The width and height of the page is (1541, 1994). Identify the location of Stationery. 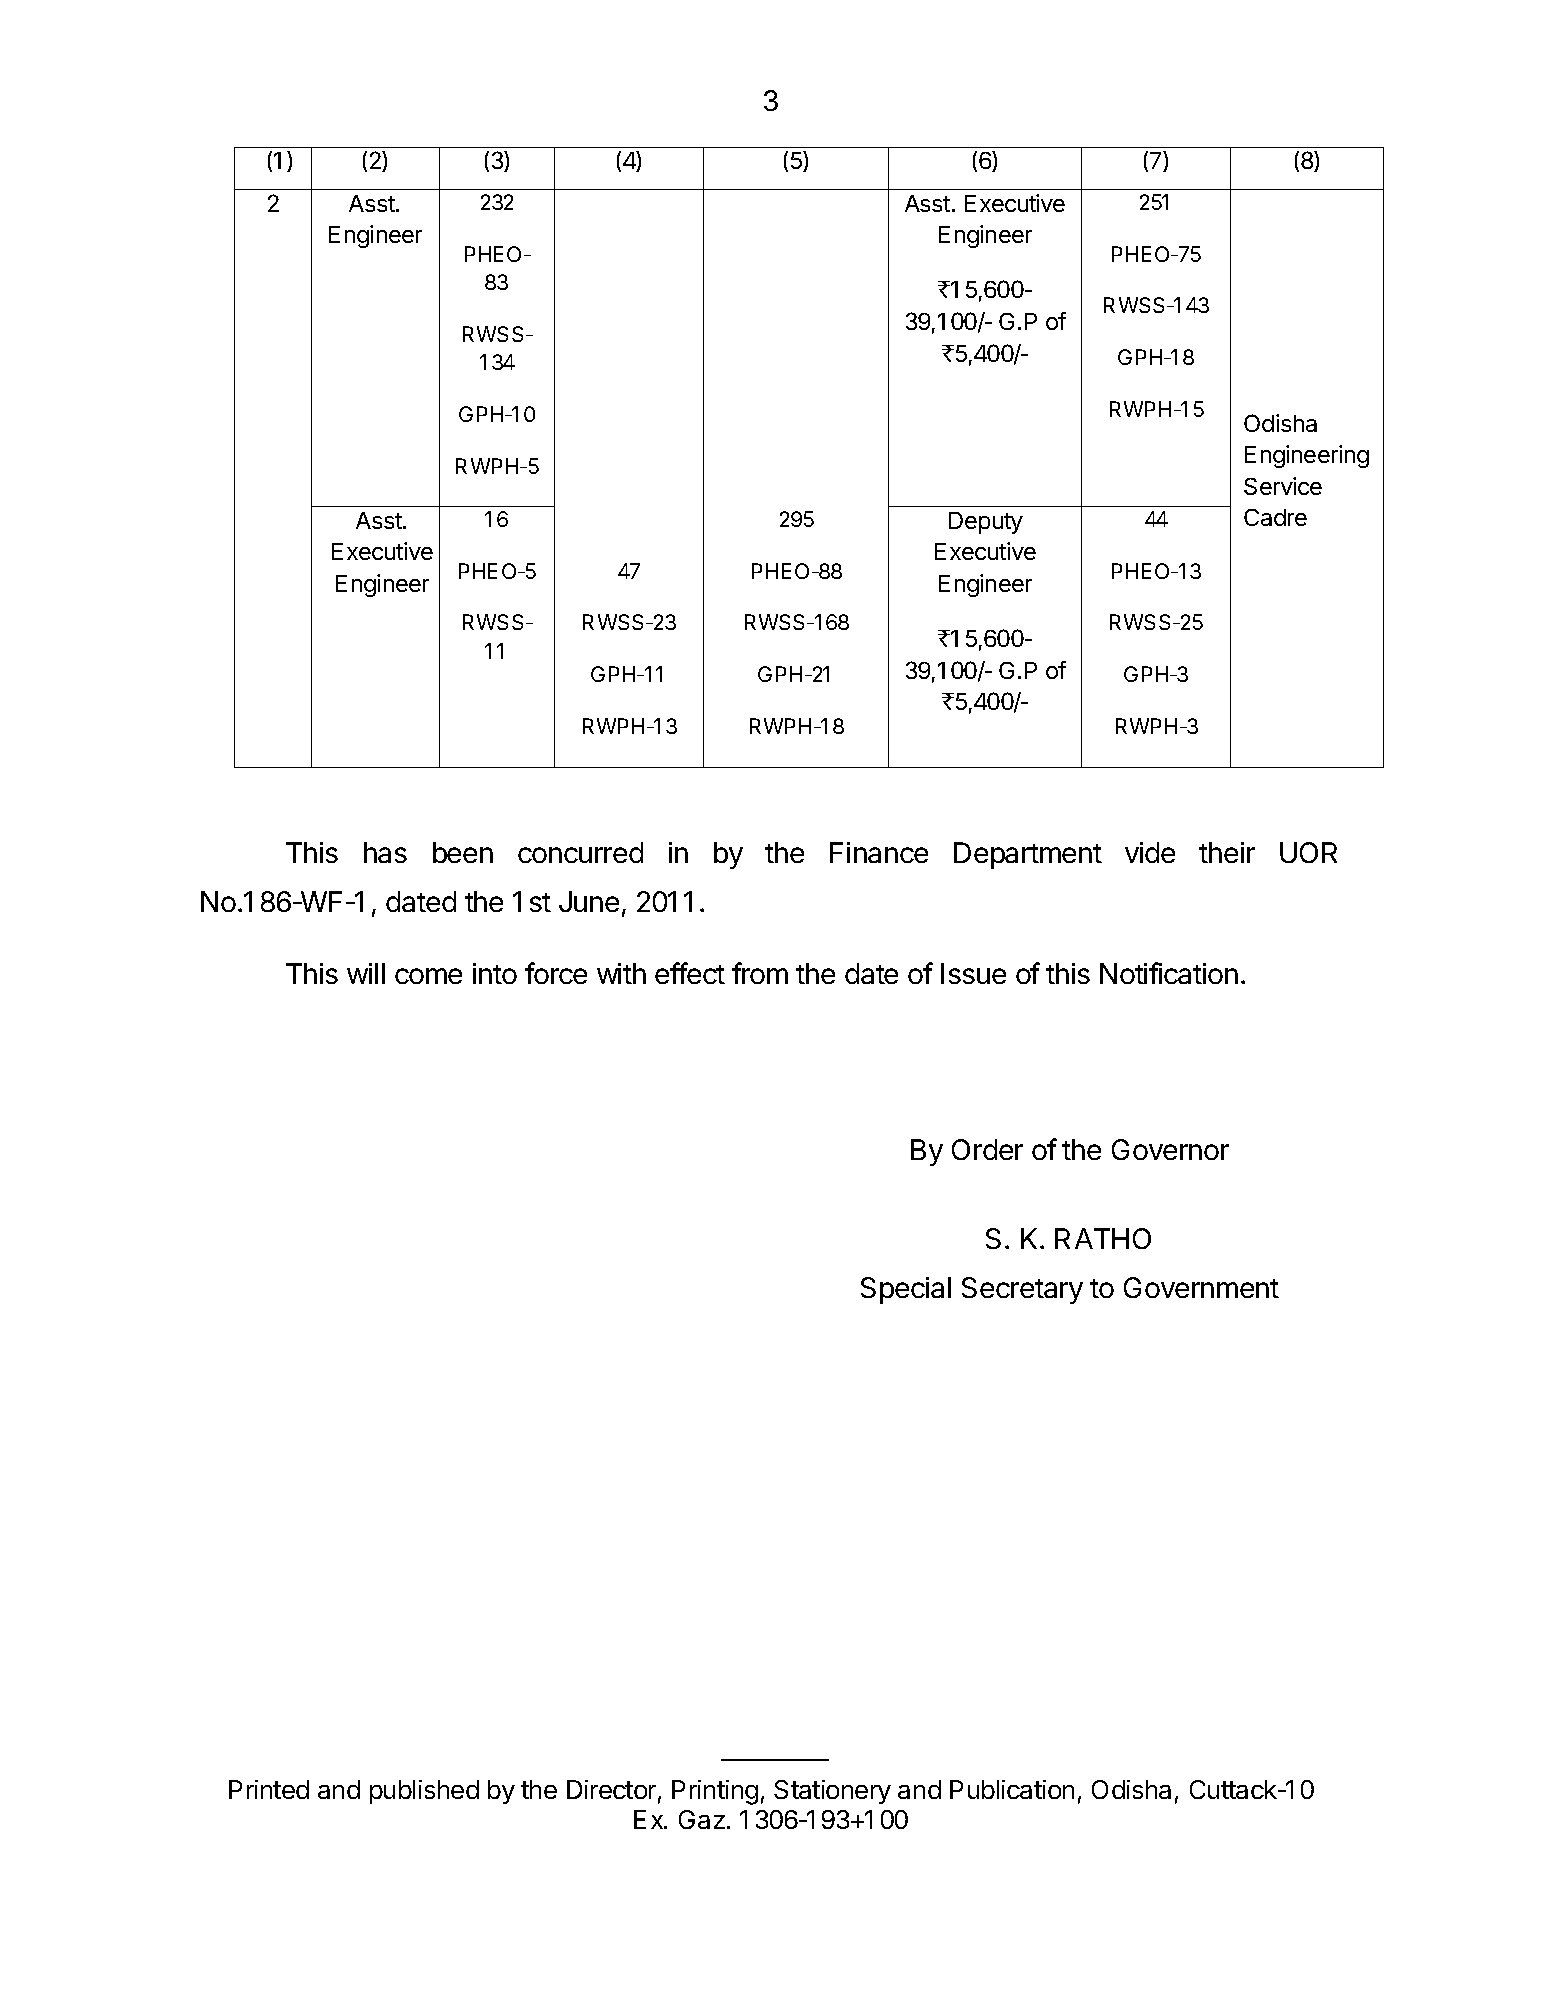
(832, 1792).
